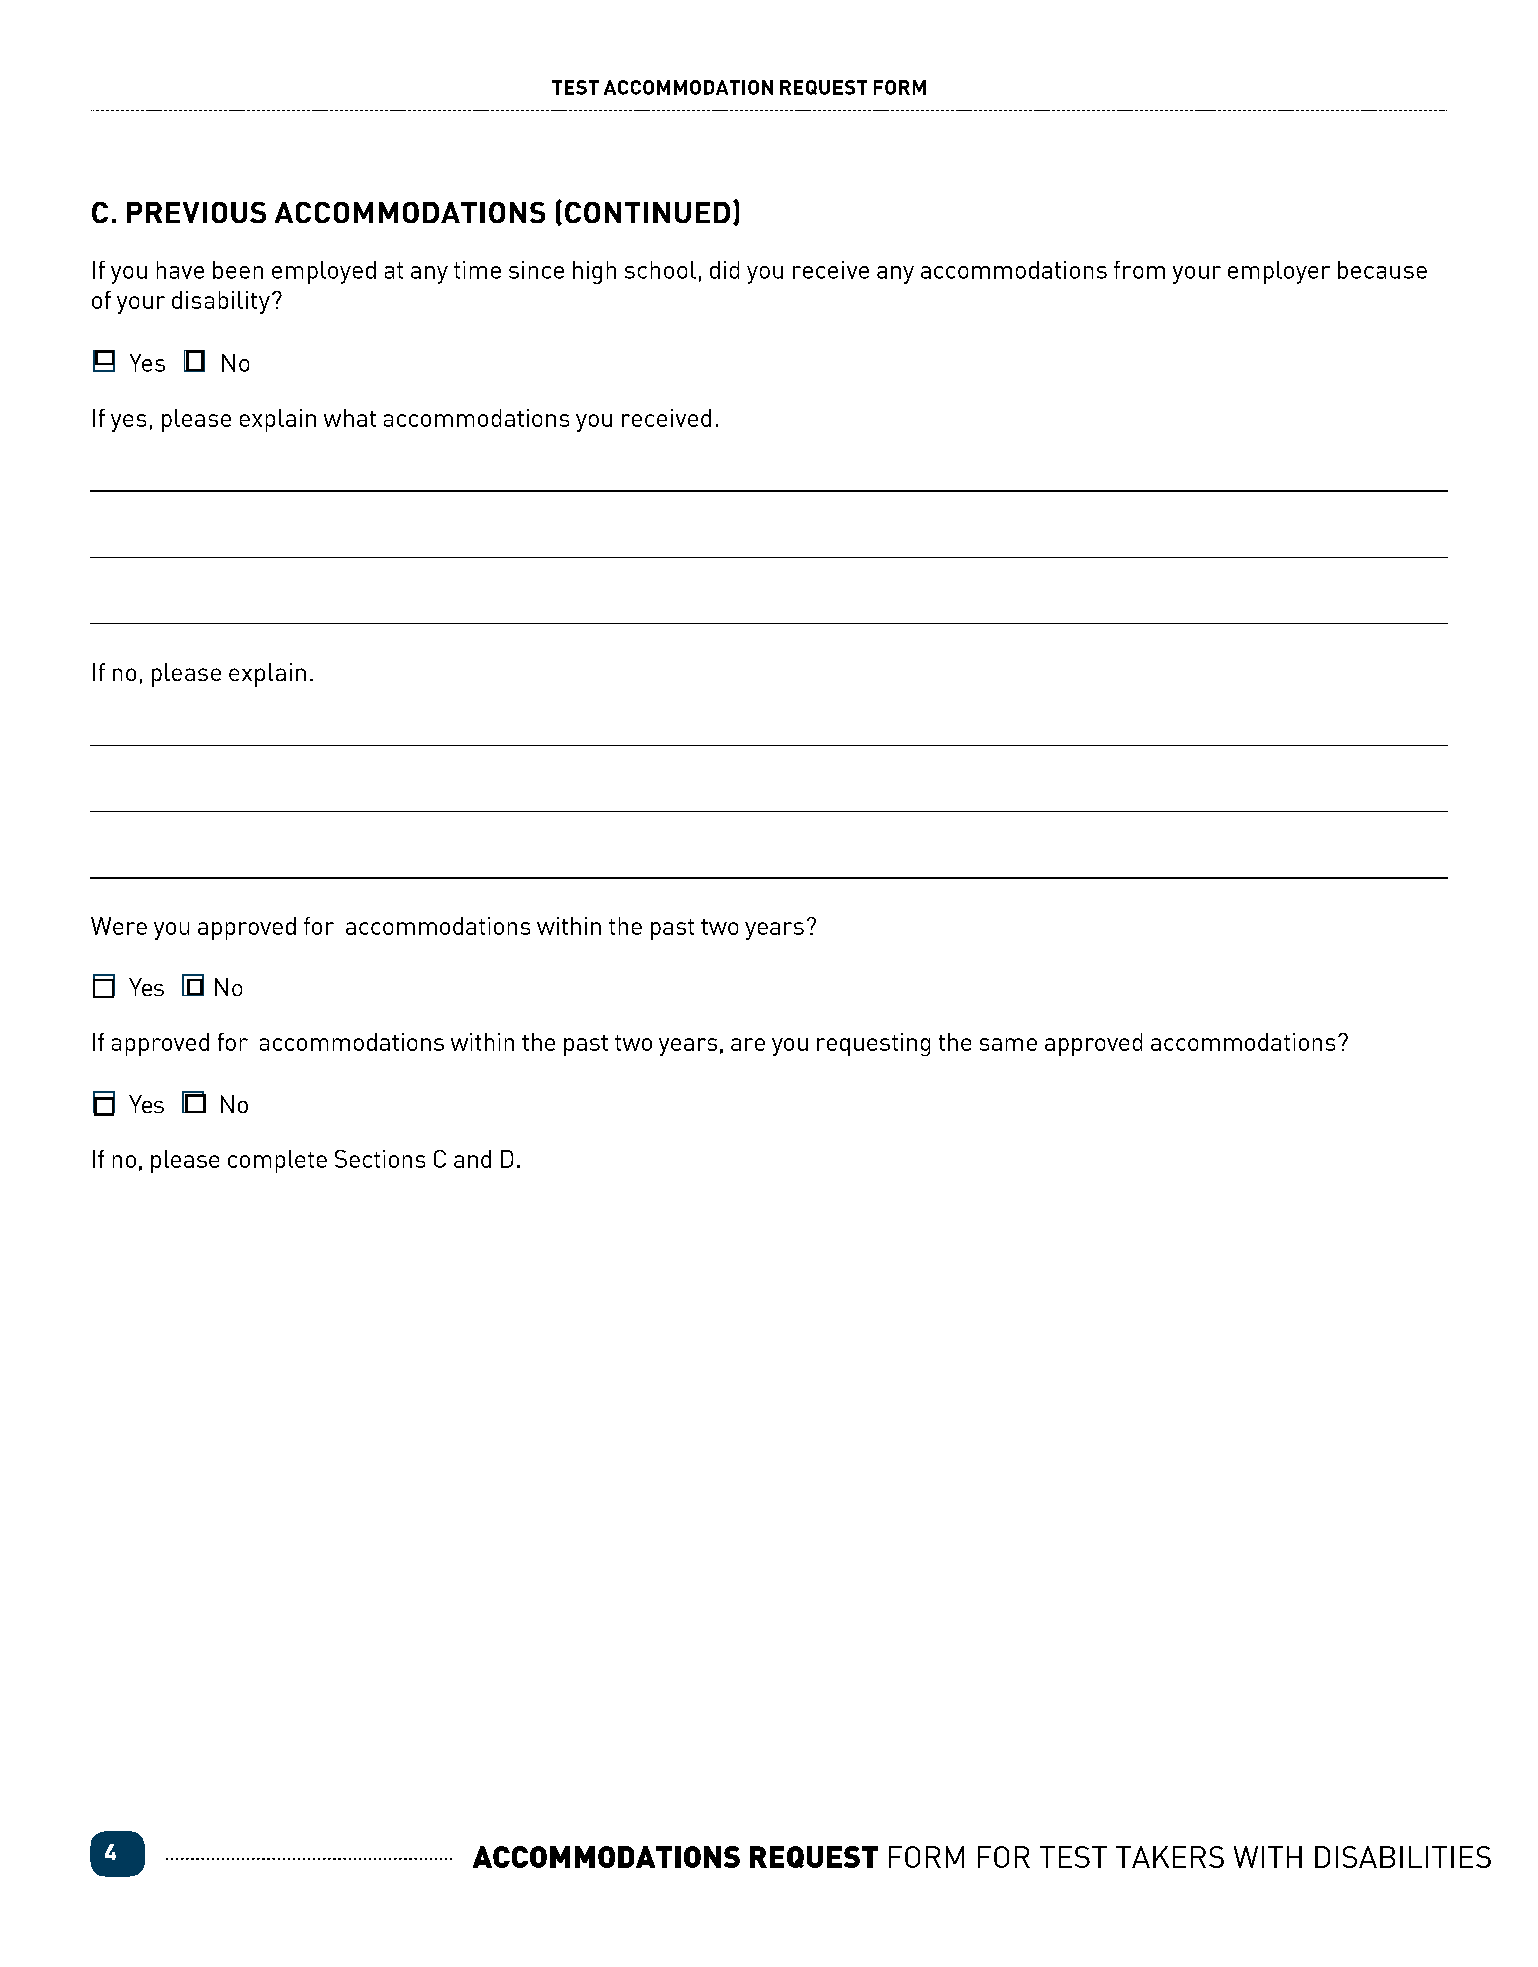 Image resolution: width=1538 pixels, height=1967 pixels. Describe the element at coordinates (1008, 1044) in the document. I see `same` at that location.
